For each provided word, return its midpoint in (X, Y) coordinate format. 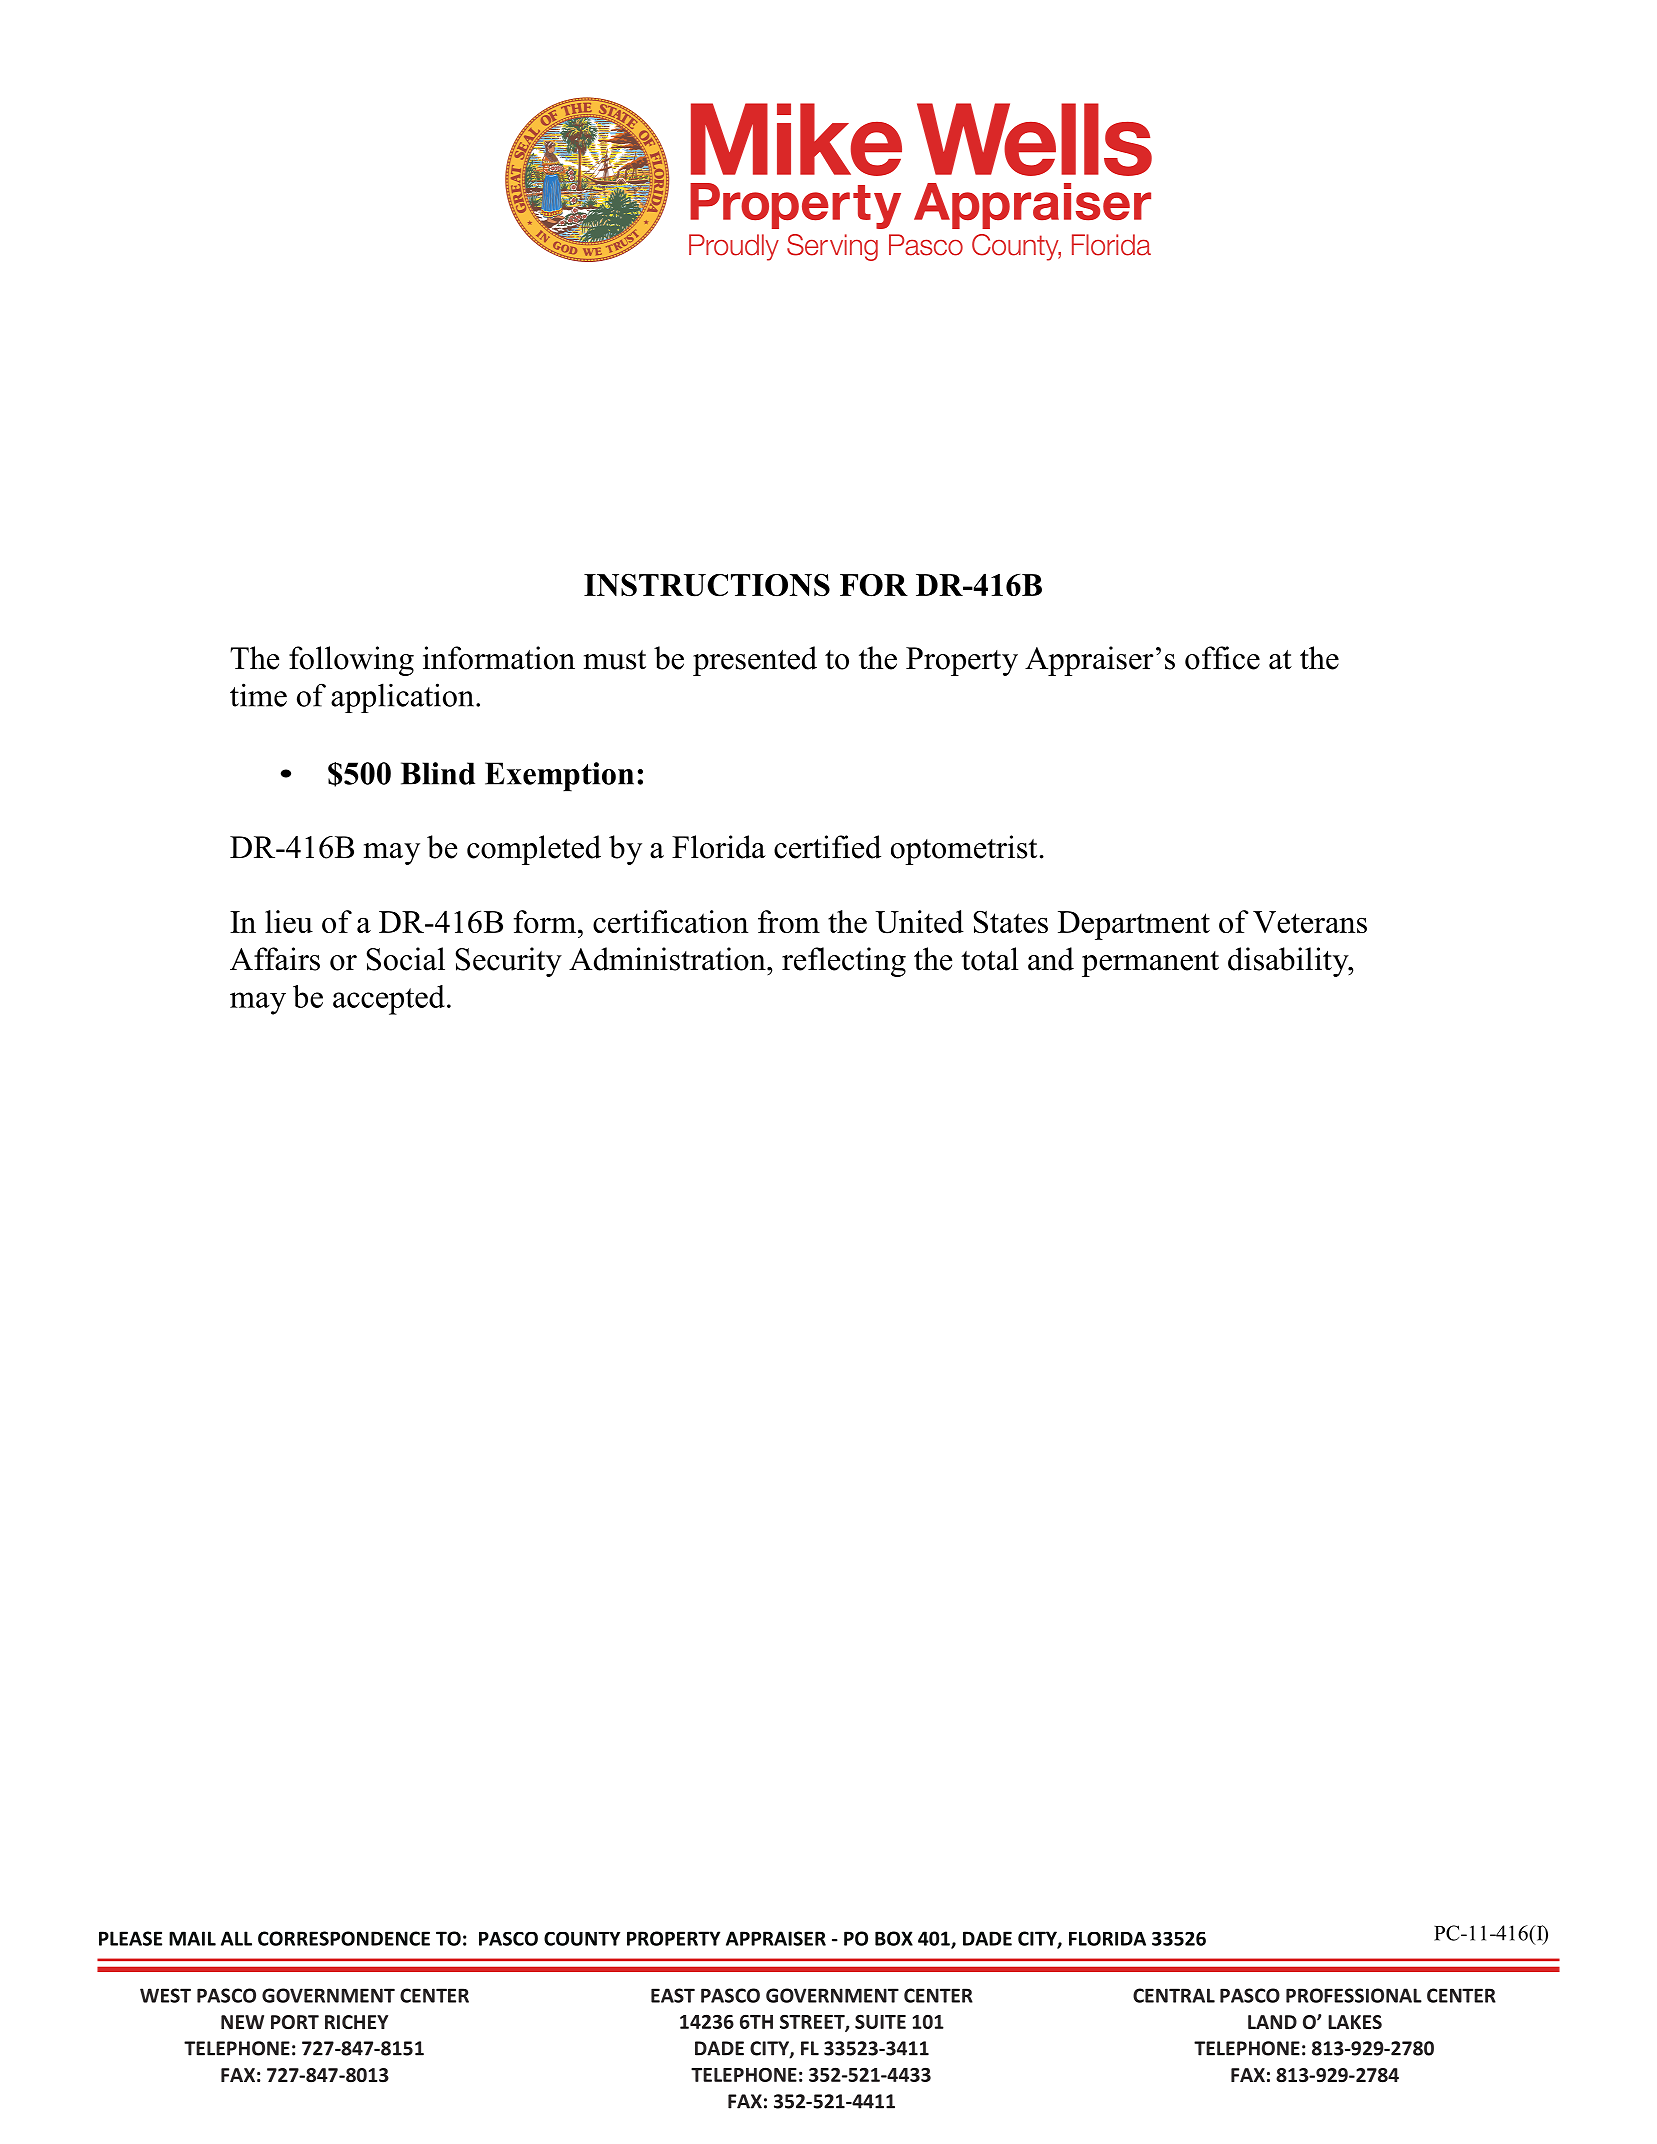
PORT (295, 2022)
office (1222, 658)
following (351, 661)
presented (755, 661)
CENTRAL (1174, 1995)
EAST (673, 1995)
